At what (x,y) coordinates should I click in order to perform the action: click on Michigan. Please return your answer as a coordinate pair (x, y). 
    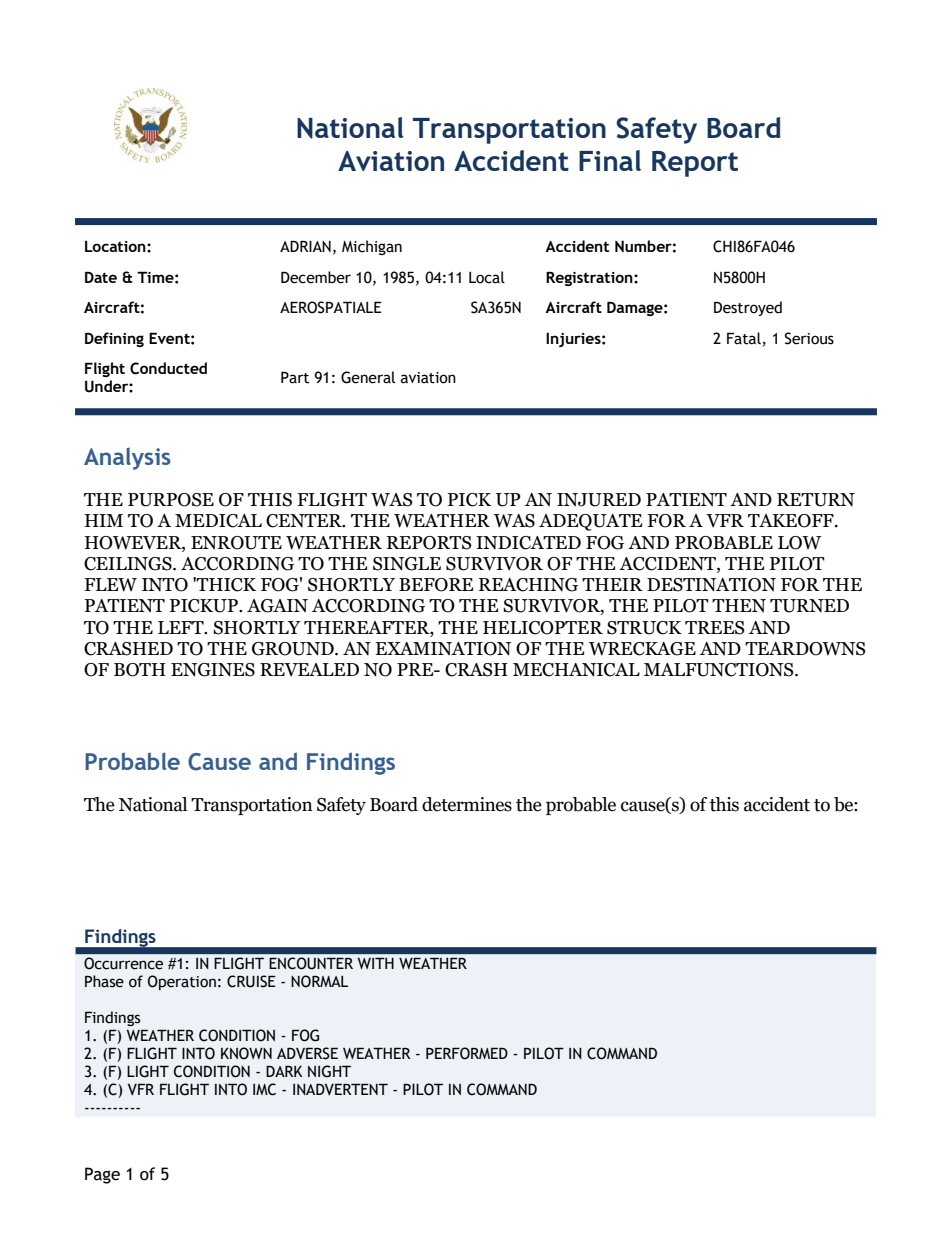
    Looking at the image, I should click on (372, 247).
